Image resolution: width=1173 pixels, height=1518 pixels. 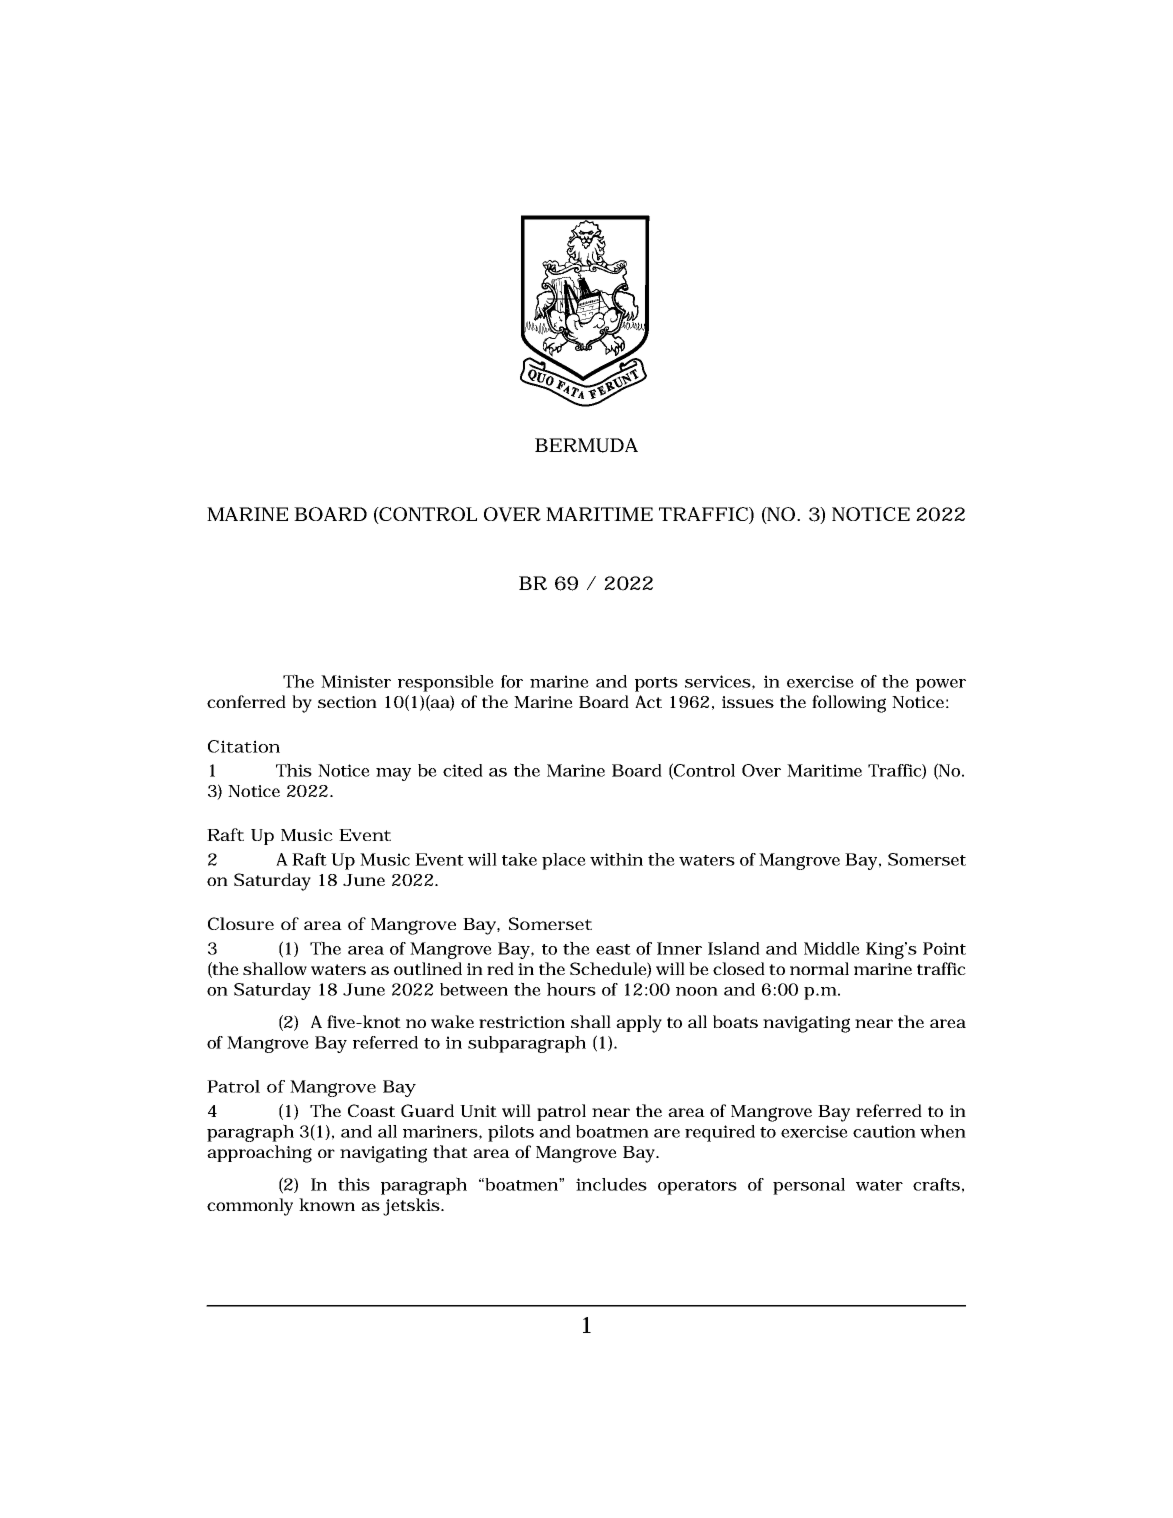 What do you see at coordinates (241, 923) in the document?
I see `Closure` at bounding box center [241, 923].
